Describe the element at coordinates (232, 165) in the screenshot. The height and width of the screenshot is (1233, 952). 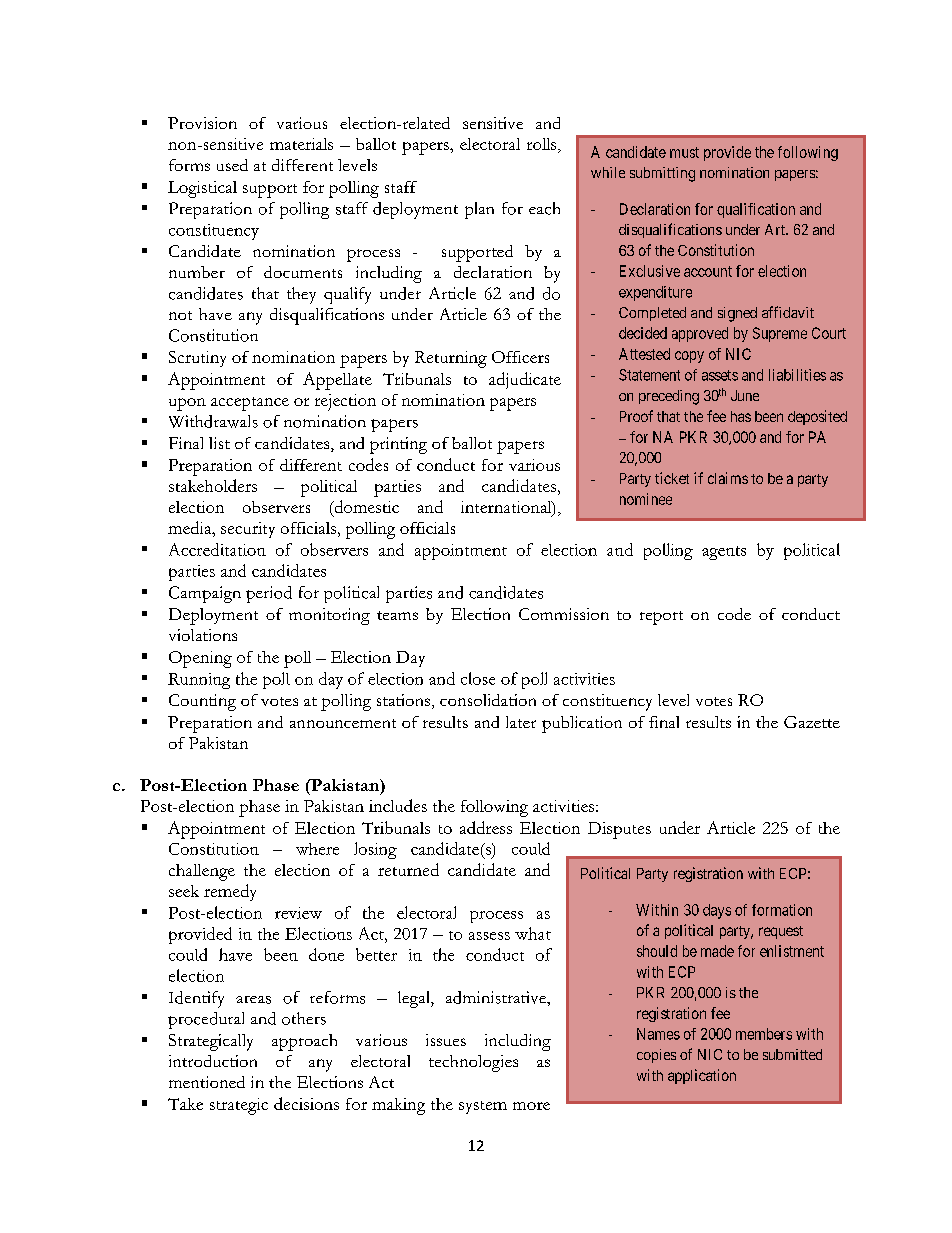
I see `used` at that location.
